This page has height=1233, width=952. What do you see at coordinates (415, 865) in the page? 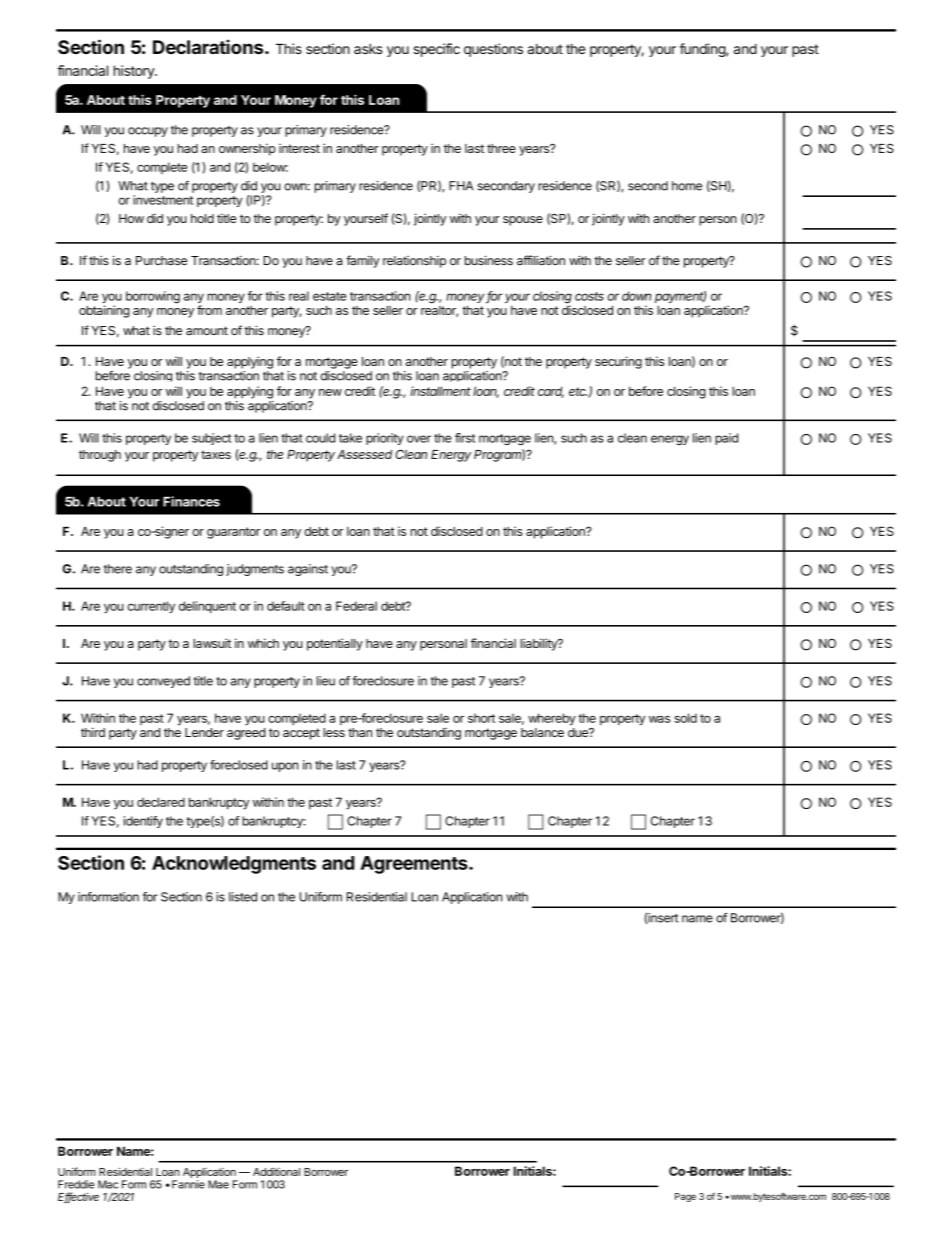
I see `Agreements` at bounding box center [415, 865].
